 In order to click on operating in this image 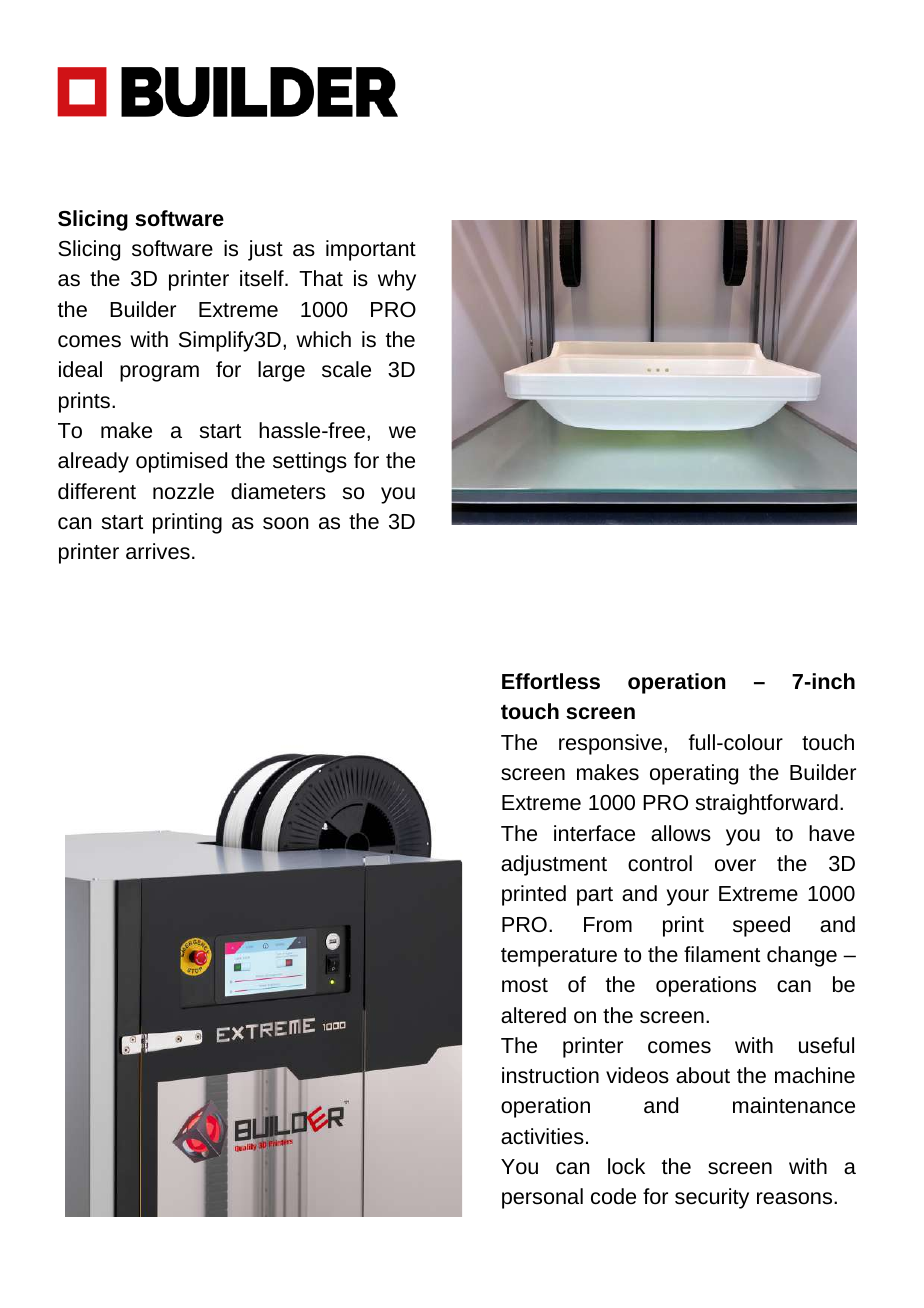, I will do `click(694, 774)`.
